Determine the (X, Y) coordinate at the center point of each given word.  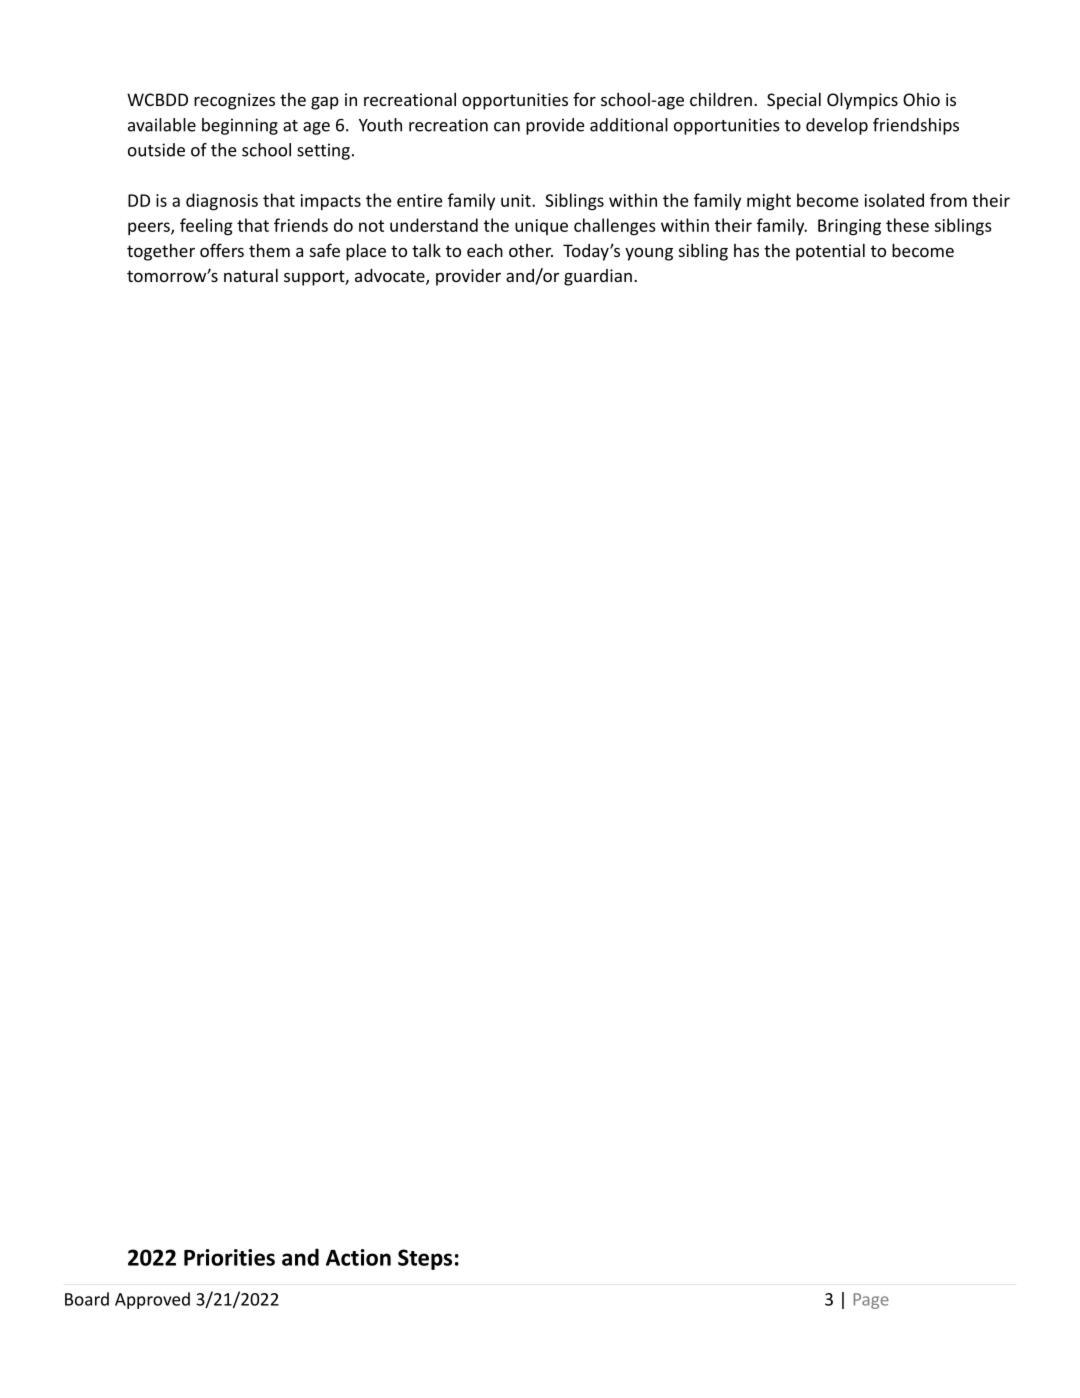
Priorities (229, 1257)
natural (251, 275)
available (162, 125)
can (507, 127)
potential (830, 252)
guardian (598, 277)
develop (837, 126)
